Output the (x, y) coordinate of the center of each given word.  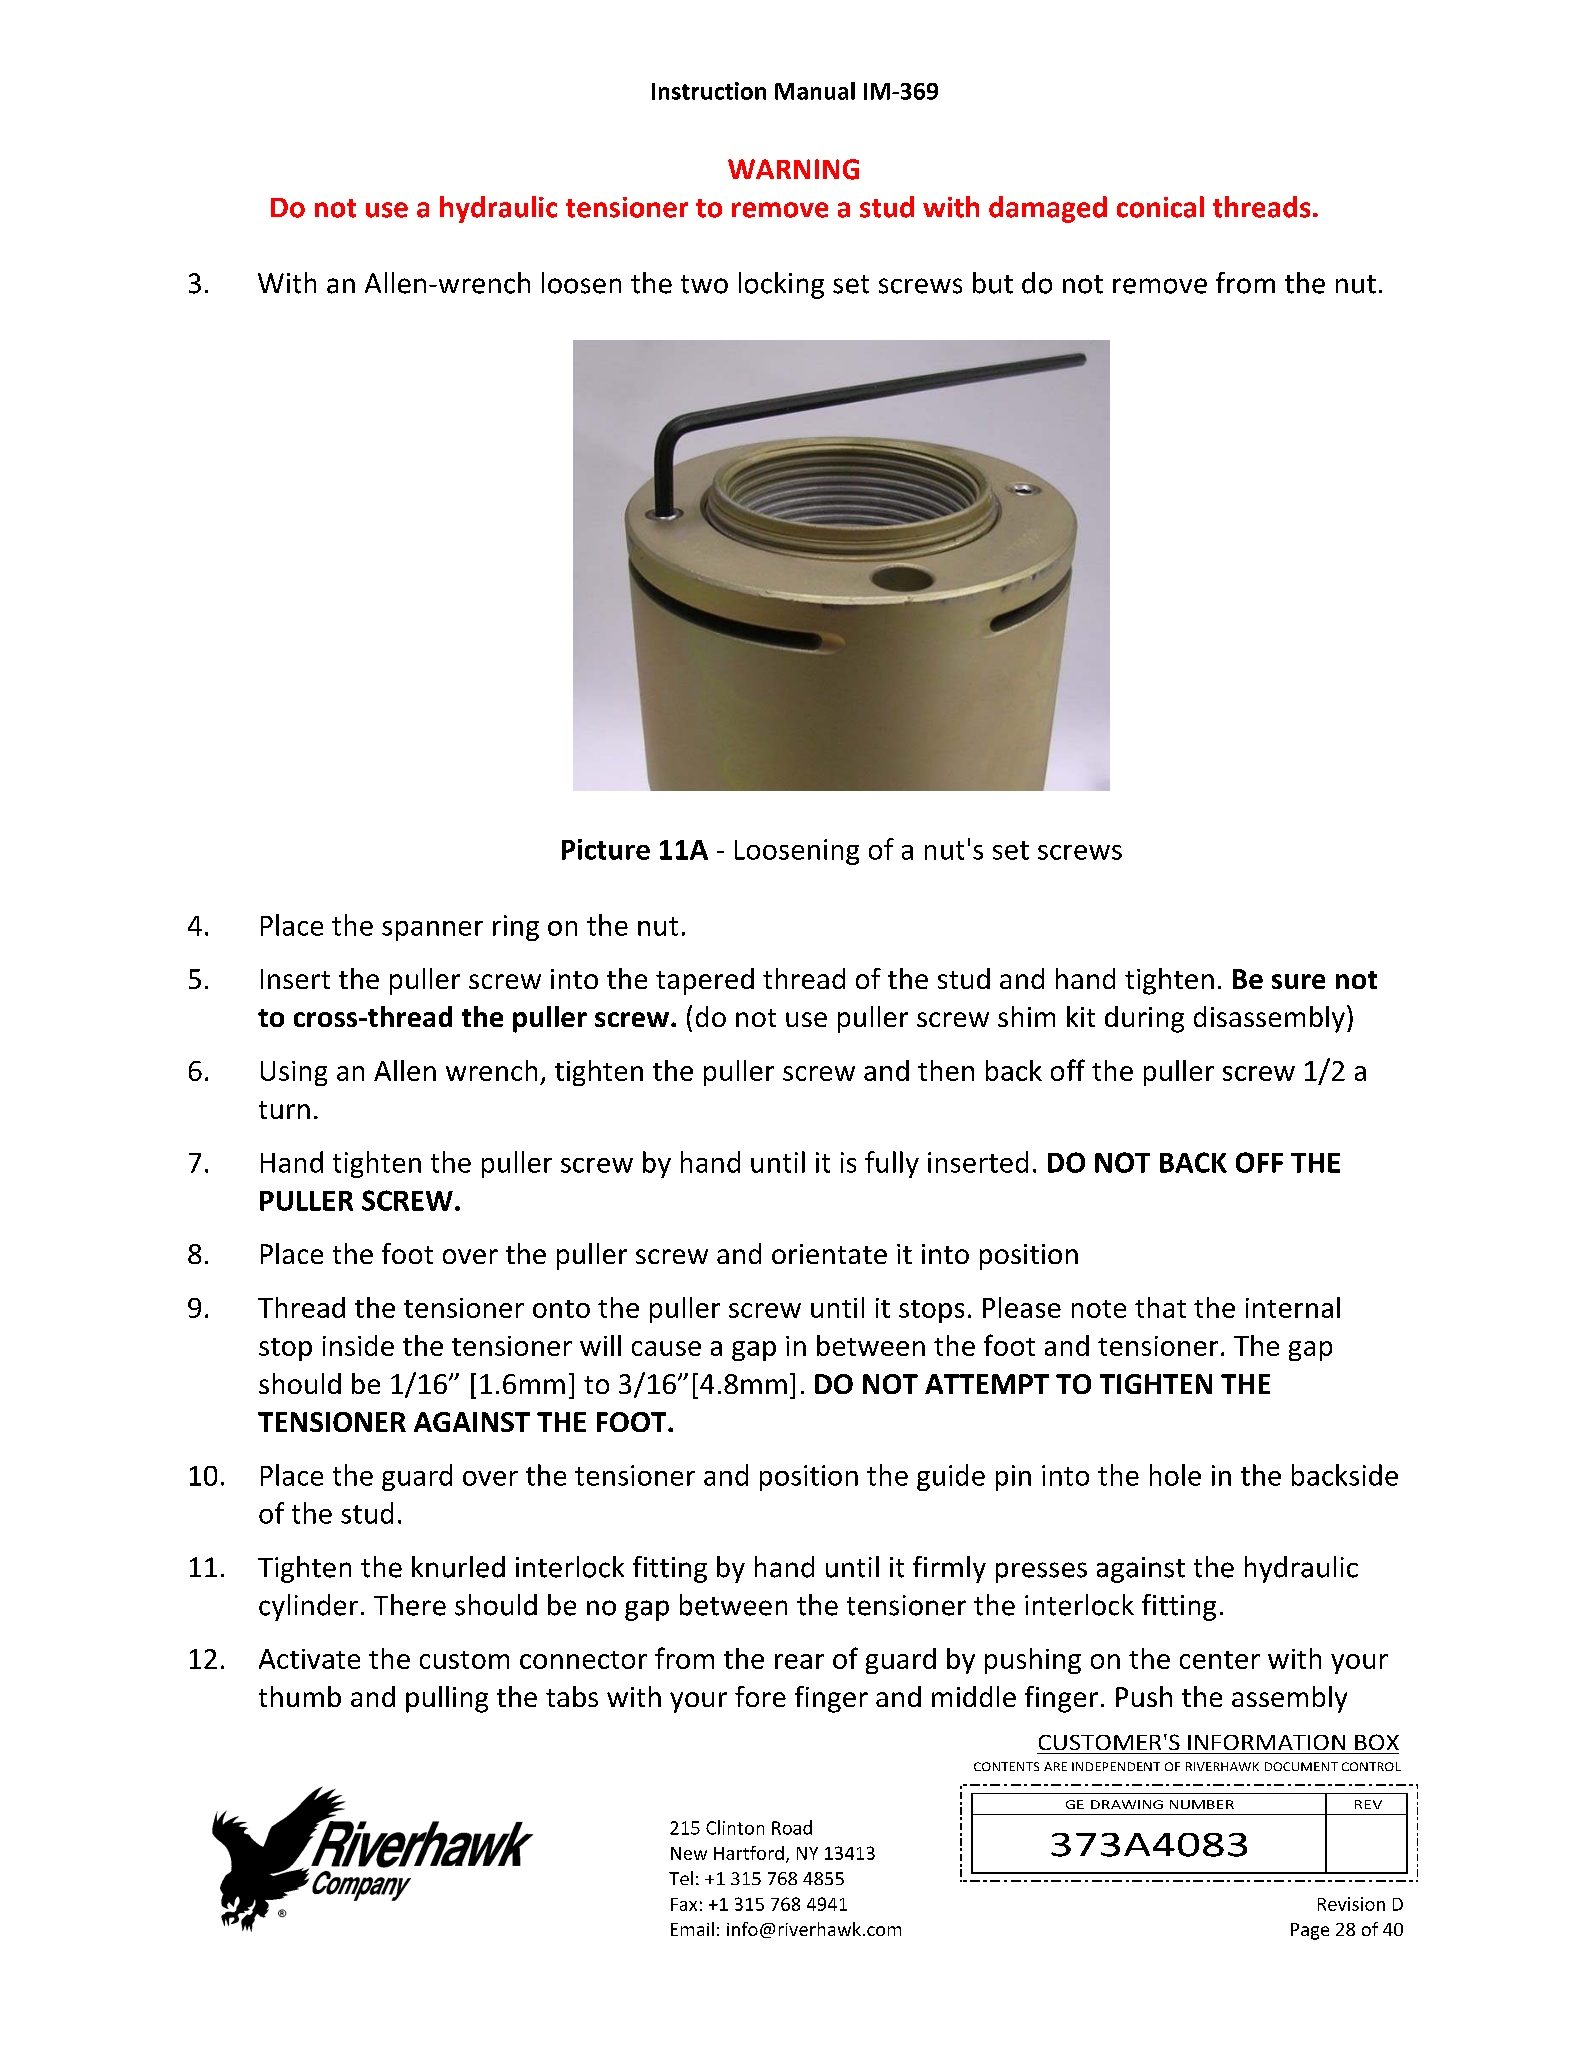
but (993, 283)
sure (1298, 981)
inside (358, 1345)
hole (1175, 1475)
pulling (447, 1699)
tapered (705, 981)
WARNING (793, 169)
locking (781, 285)
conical (1160, 207)
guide (951, 1477)
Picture (606, 849)
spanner (432, 931)
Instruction (709, 91)
